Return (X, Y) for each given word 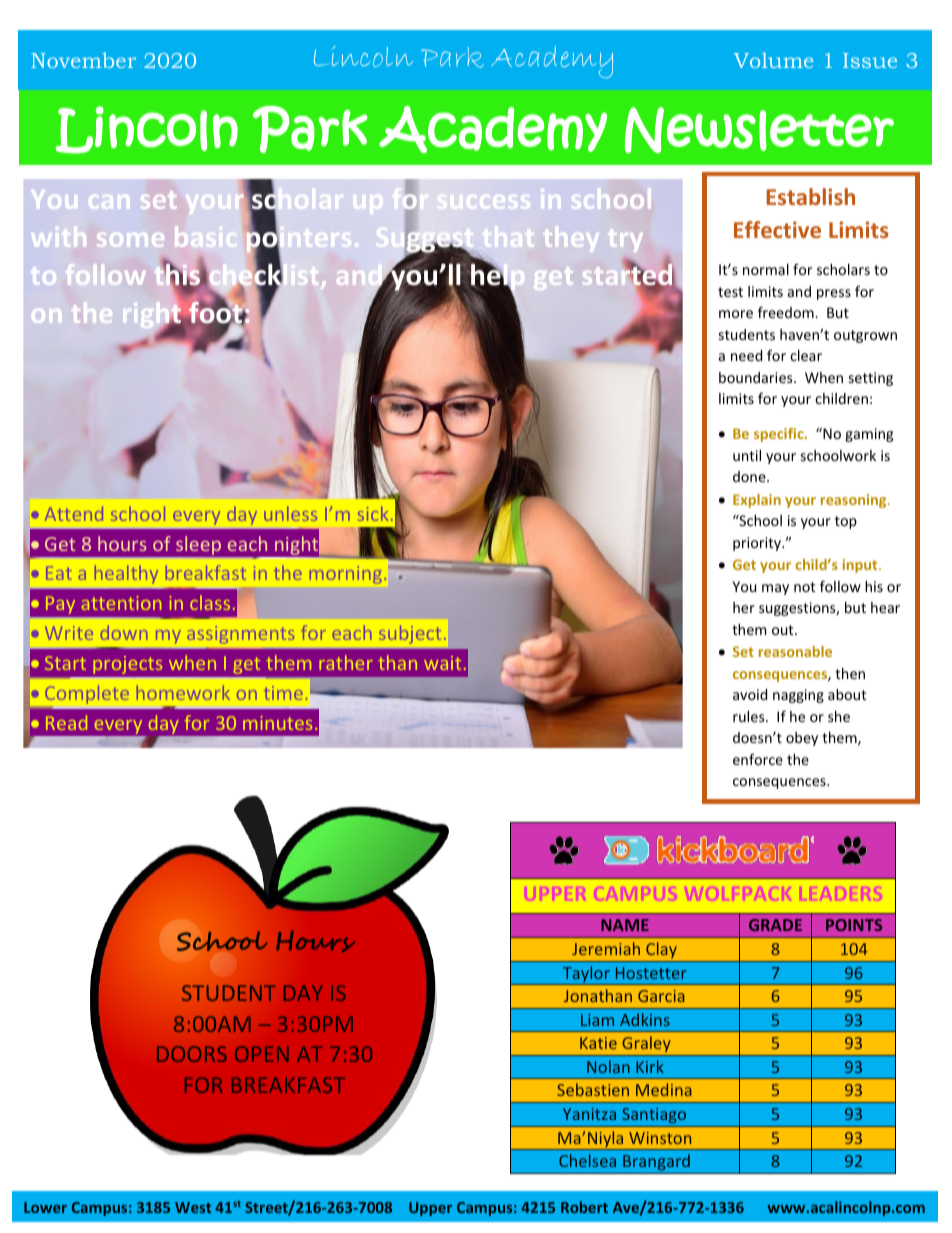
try (625, 240)
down (124, 632)
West (193, 1207)
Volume (774, 60)
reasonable (795, 651)
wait (442, 663)
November (83, 60)
